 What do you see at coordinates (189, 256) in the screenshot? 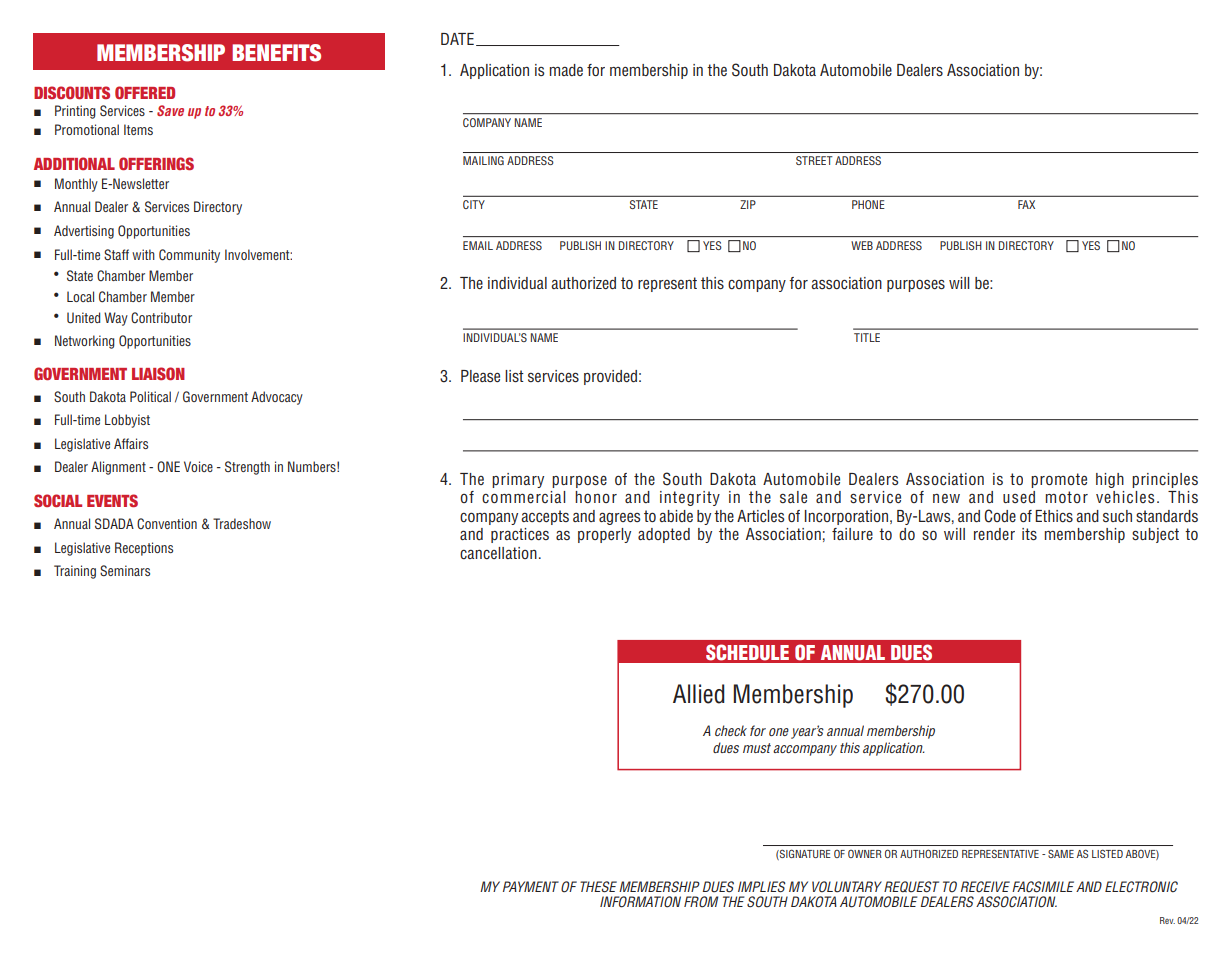
I see `Community` at bounding box center [189, 256].
